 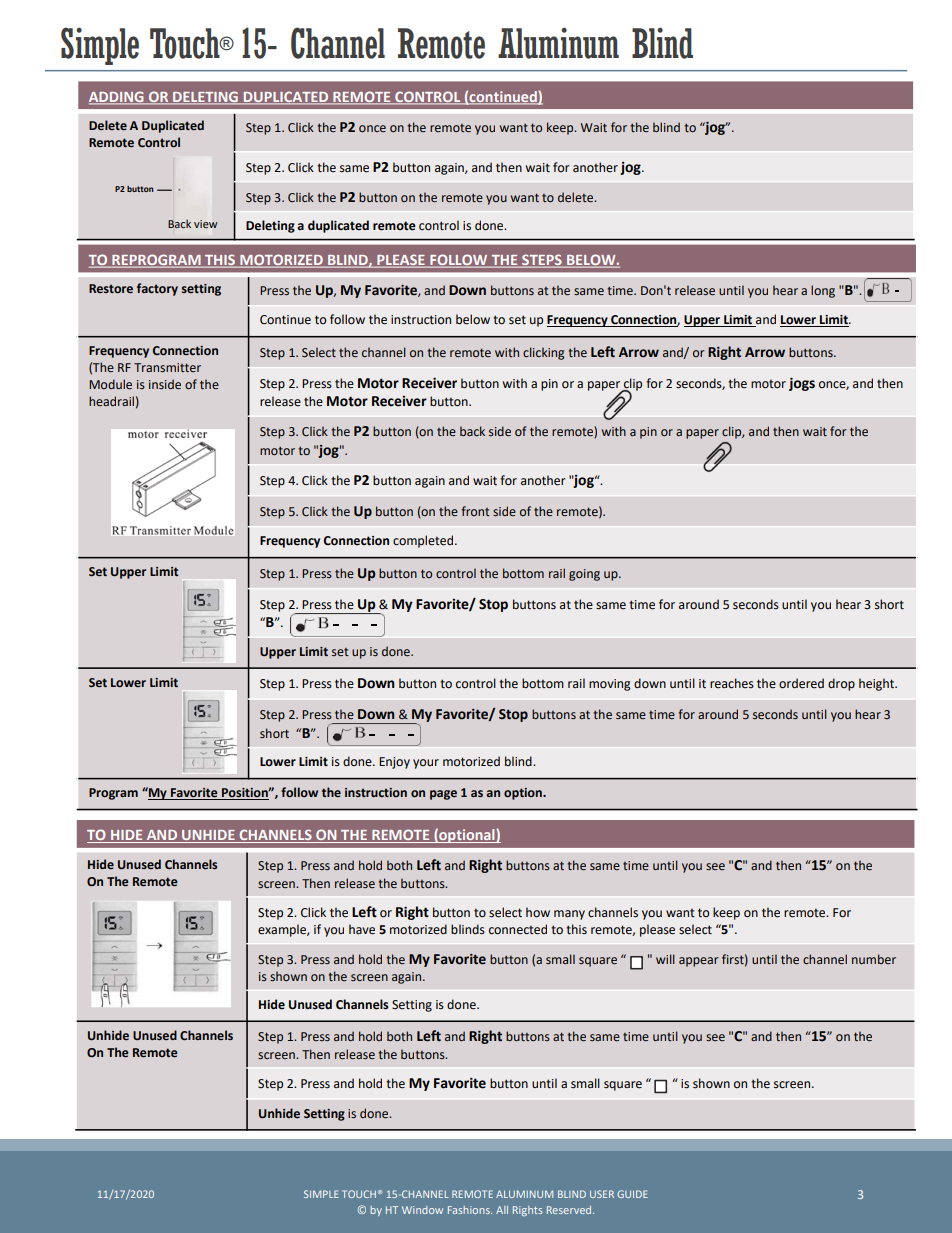 I want to click on ADDING, so click(x=117, y=97).
